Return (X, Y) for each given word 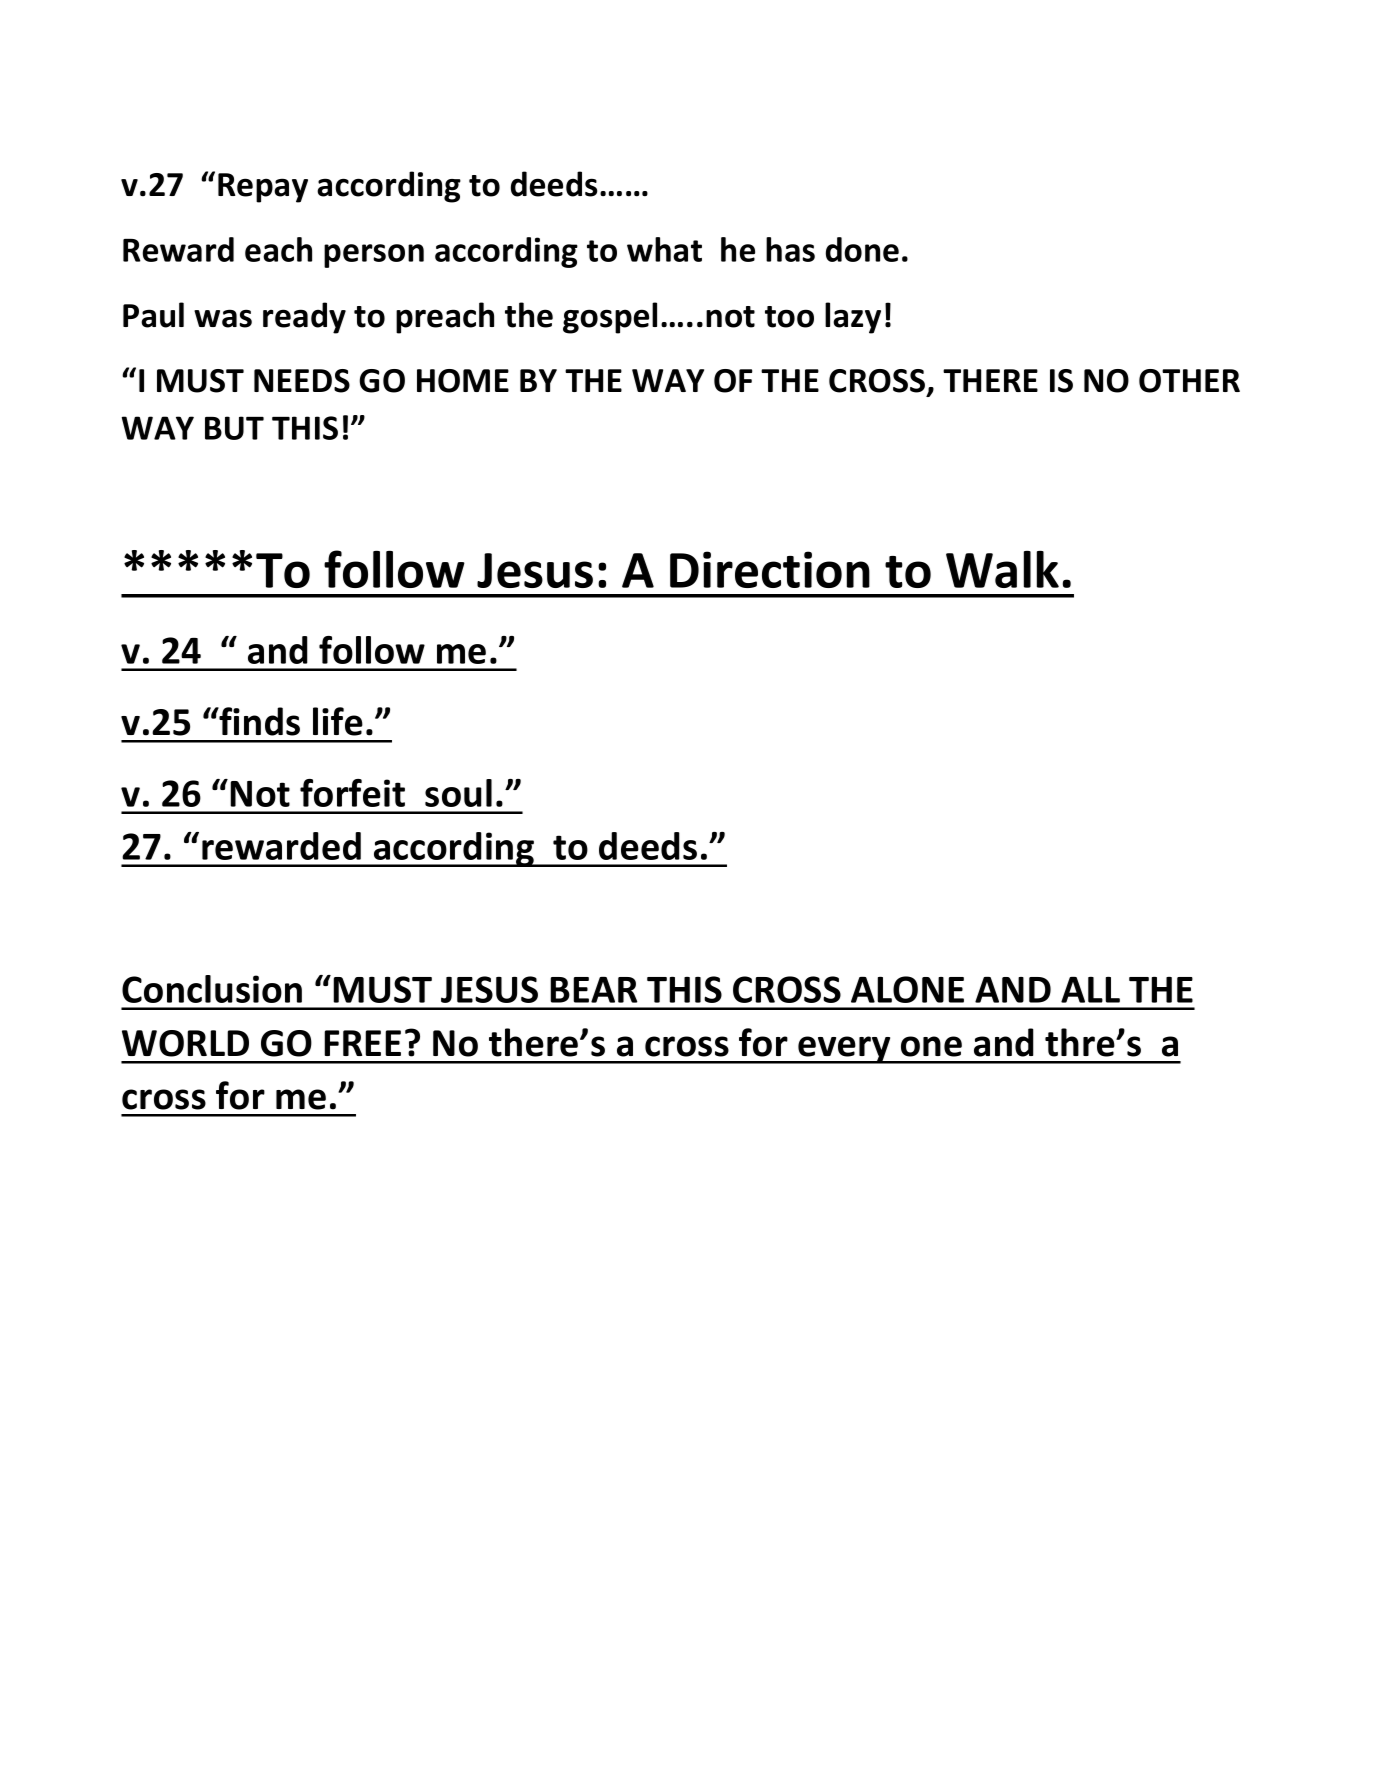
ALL (1090, 989)
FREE (362, 1043)
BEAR (593, 989)
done (862, 249)
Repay (263, 188)
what (664, 249)
